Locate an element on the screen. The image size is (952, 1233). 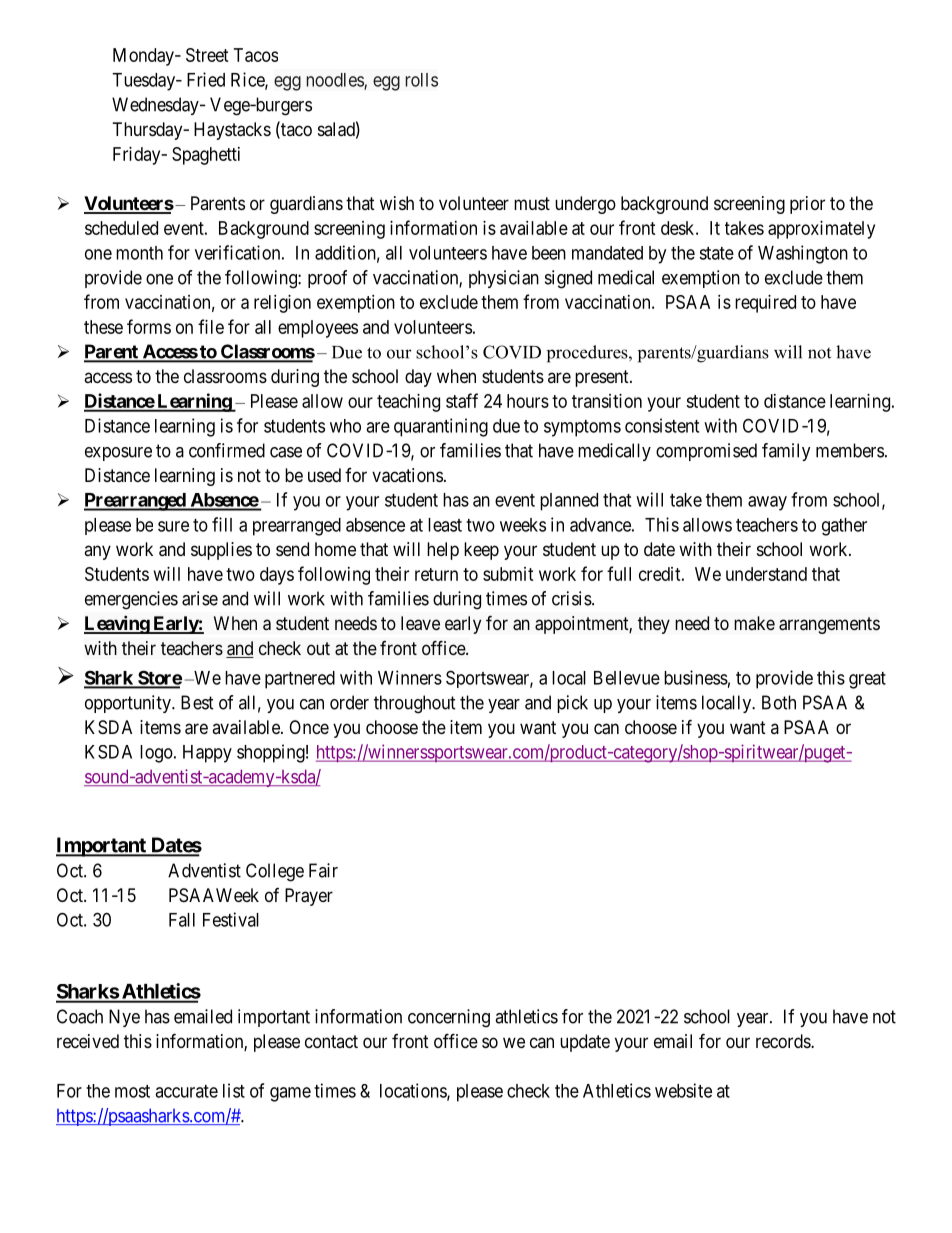
Both is located at coordinates (779, 702).
